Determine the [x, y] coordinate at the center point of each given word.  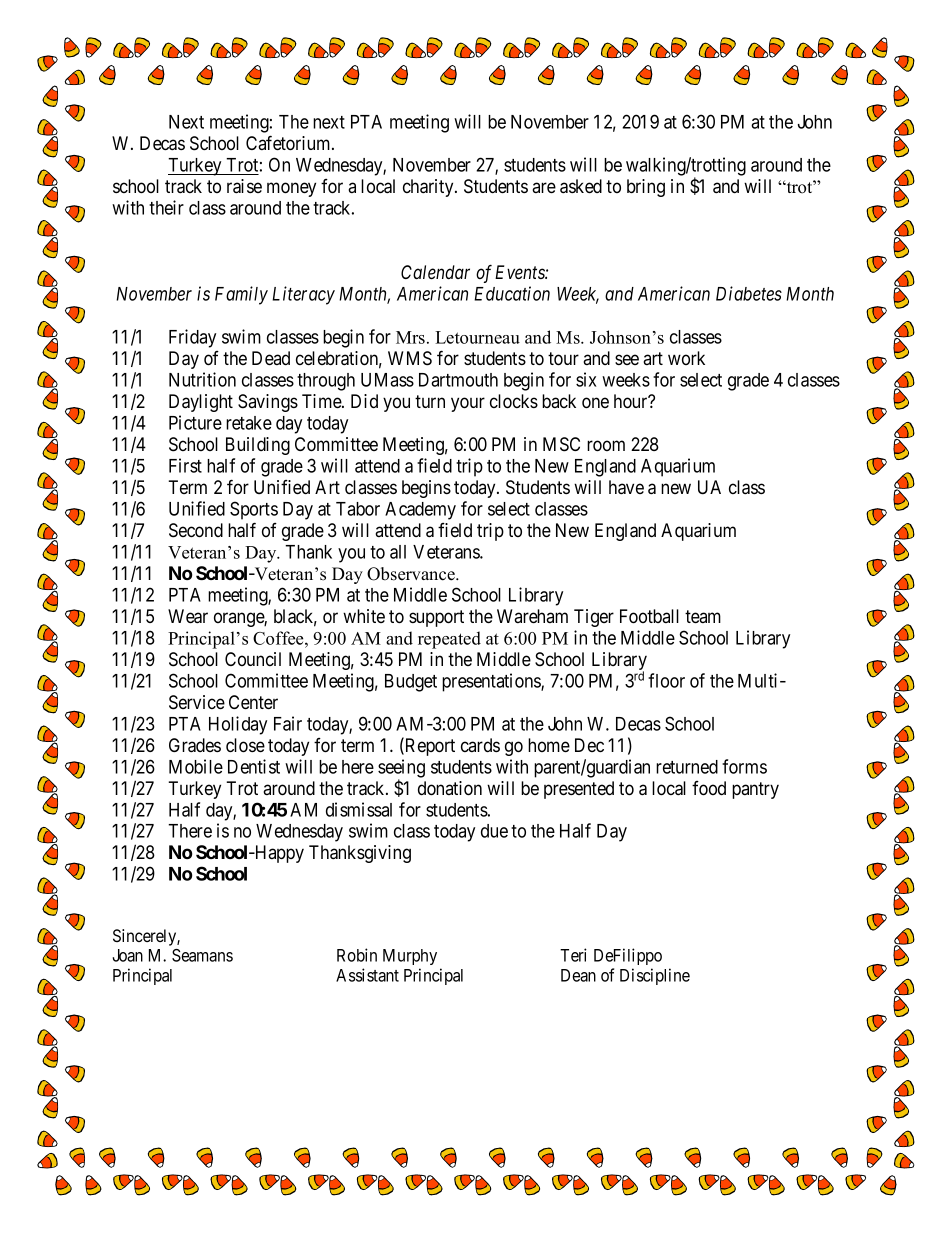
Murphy [410, 957]
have [626, 487]
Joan [127, 955]
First [185, 465]
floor [666, 680]
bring [646, 188]
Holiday [238, 725]
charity [429, 188]
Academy [420, 511]
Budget [411, 683]
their [166, 207]
